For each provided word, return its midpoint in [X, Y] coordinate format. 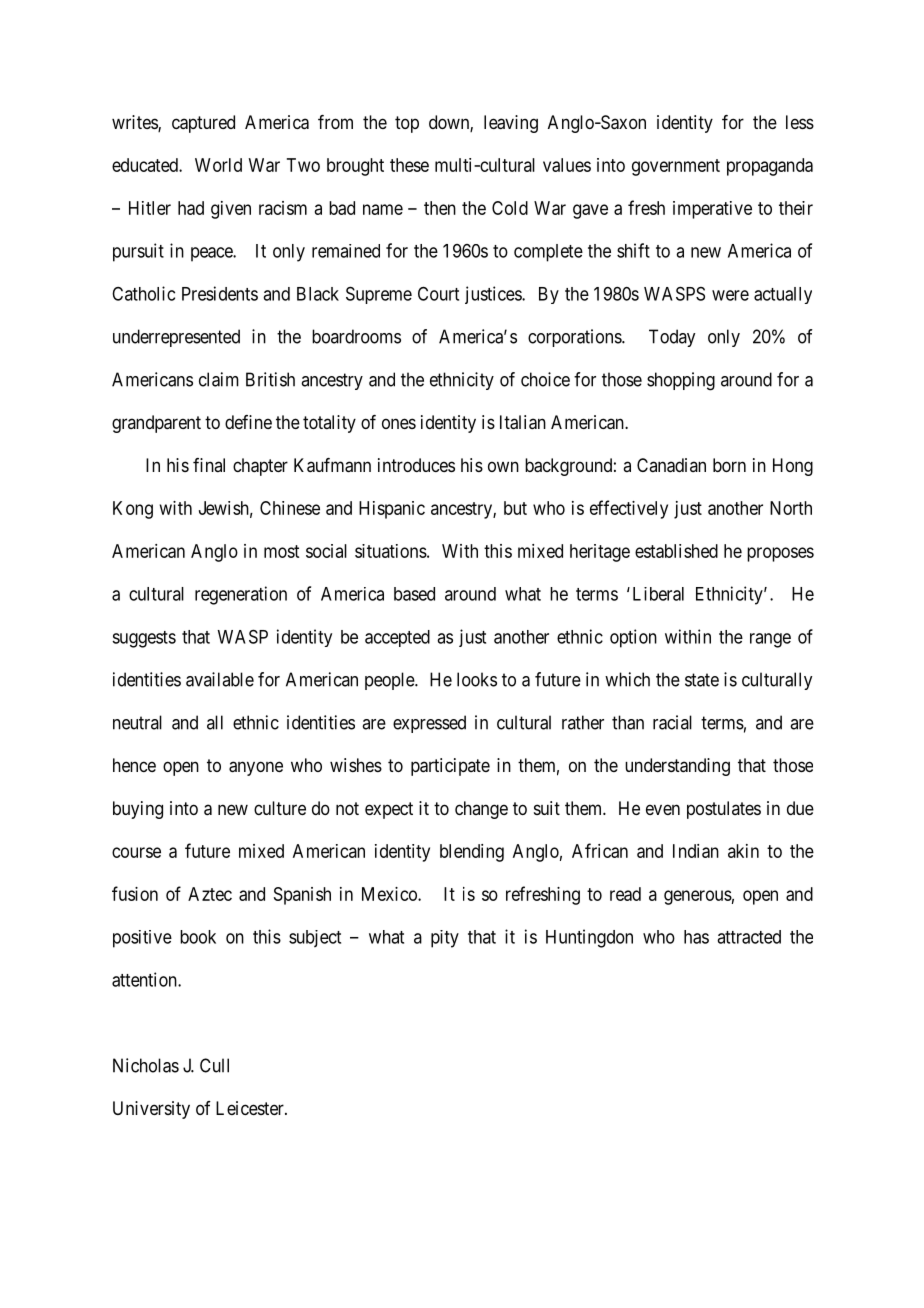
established [676, 551]
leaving [511, 124]
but [515, 508]
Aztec [210, 894]
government [676, 167]
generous [698, 897]
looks [477, 679]
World [218, 165]
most [281, 551]
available [220, 679]
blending [472, 853]
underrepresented [176, 338]
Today [672, 338]
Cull [214, 1065]
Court [438, 293]
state [702, 680]
